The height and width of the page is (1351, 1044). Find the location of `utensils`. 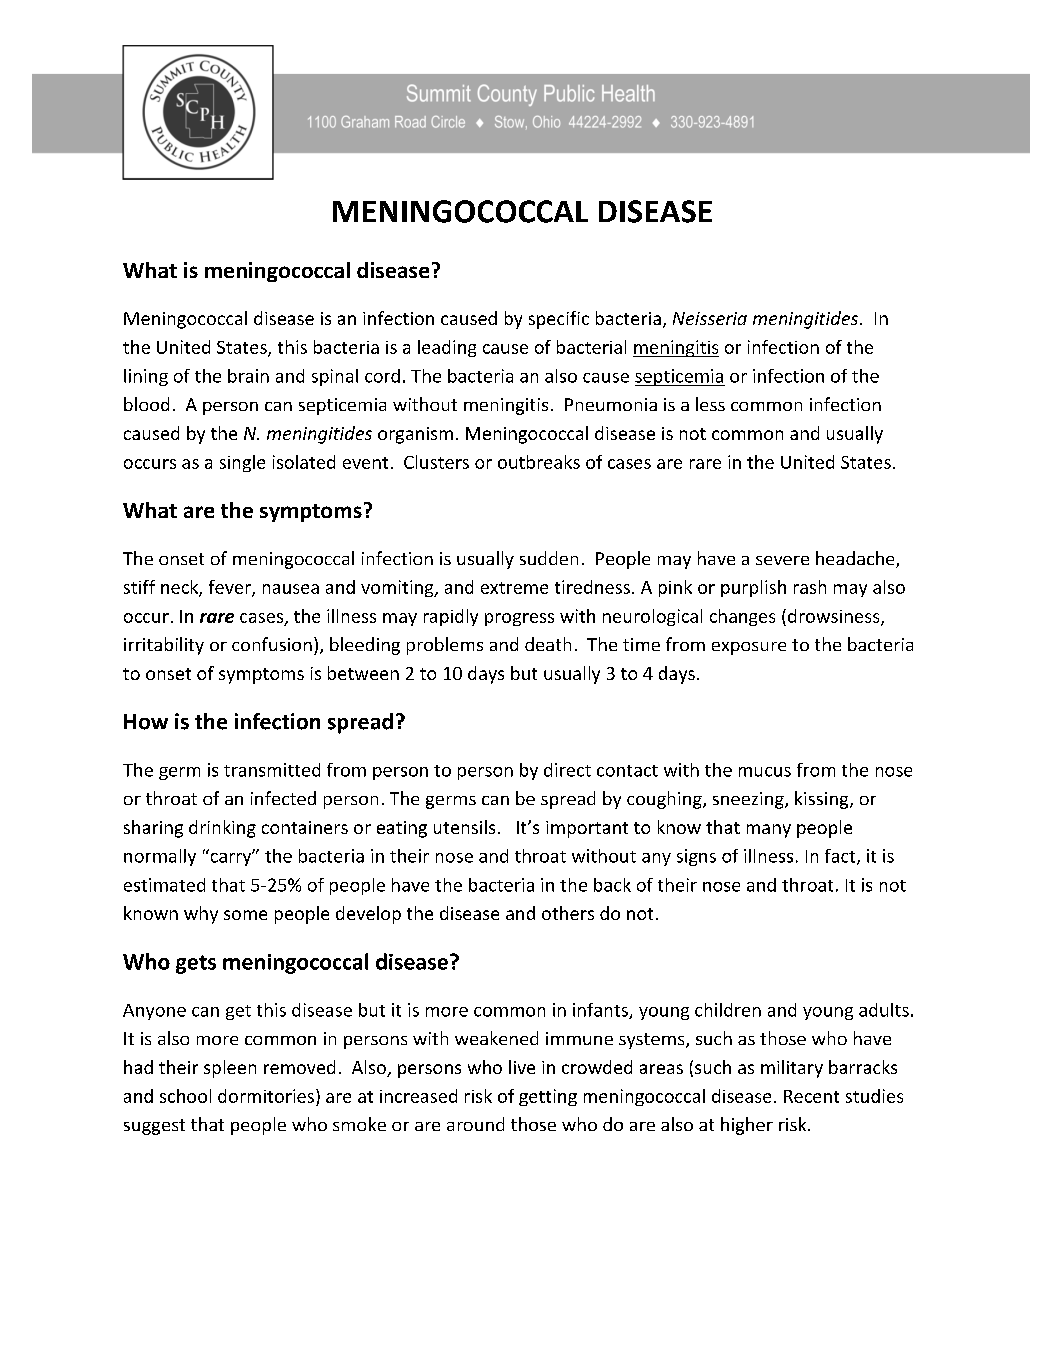

utensils is located at coordinates (464, 827).
